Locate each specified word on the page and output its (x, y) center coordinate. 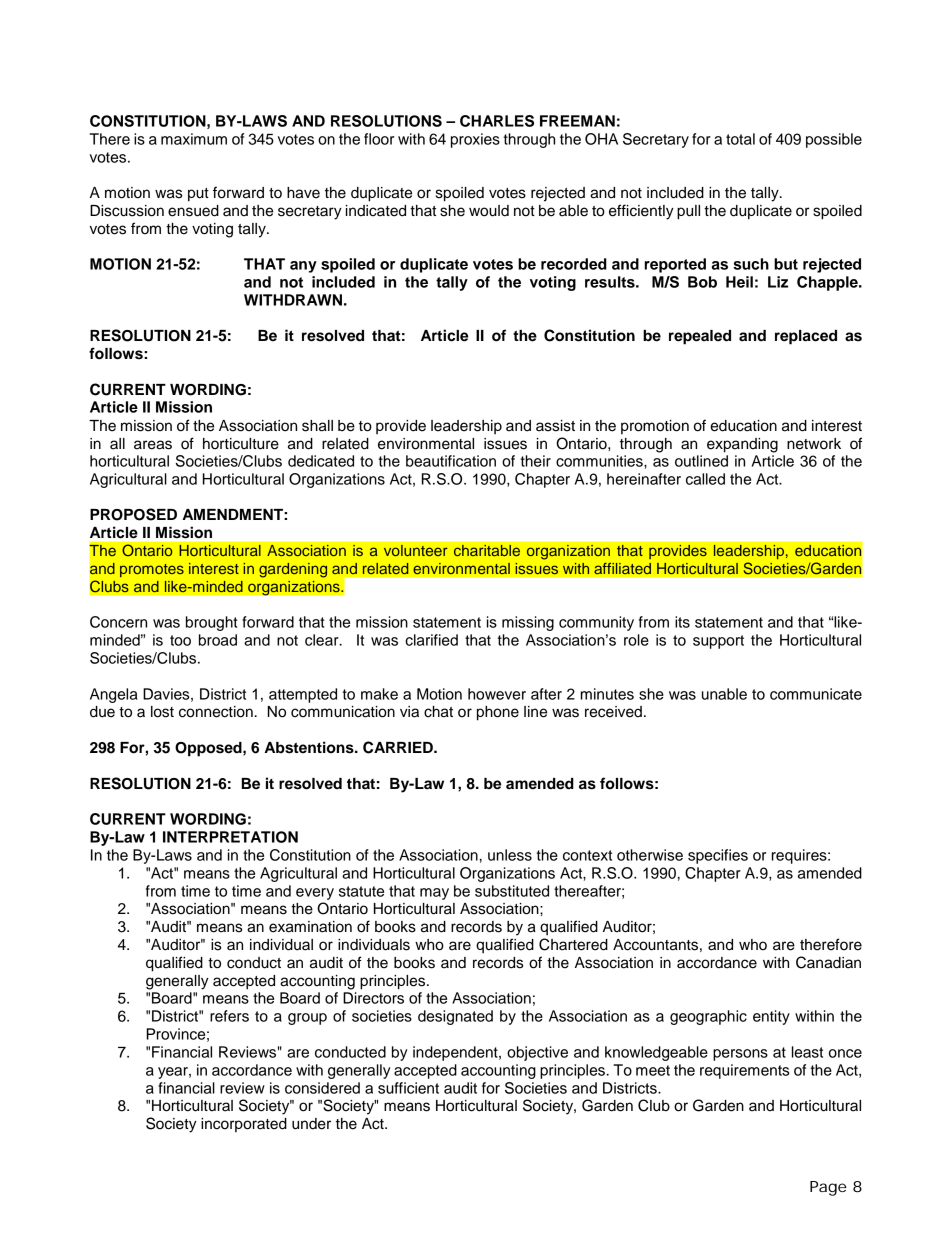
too (180, 640)
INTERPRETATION (230, 837)
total (740, 139)
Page (828, 1188)
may (434, 894)
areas (153, 445)
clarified (431, 640)
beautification (451, 461)
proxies (475, 140)
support (718, 642)
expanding (742, 445)
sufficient (408, 1088)
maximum (194, 139)
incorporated (244, 1125)
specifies (718, 856)
